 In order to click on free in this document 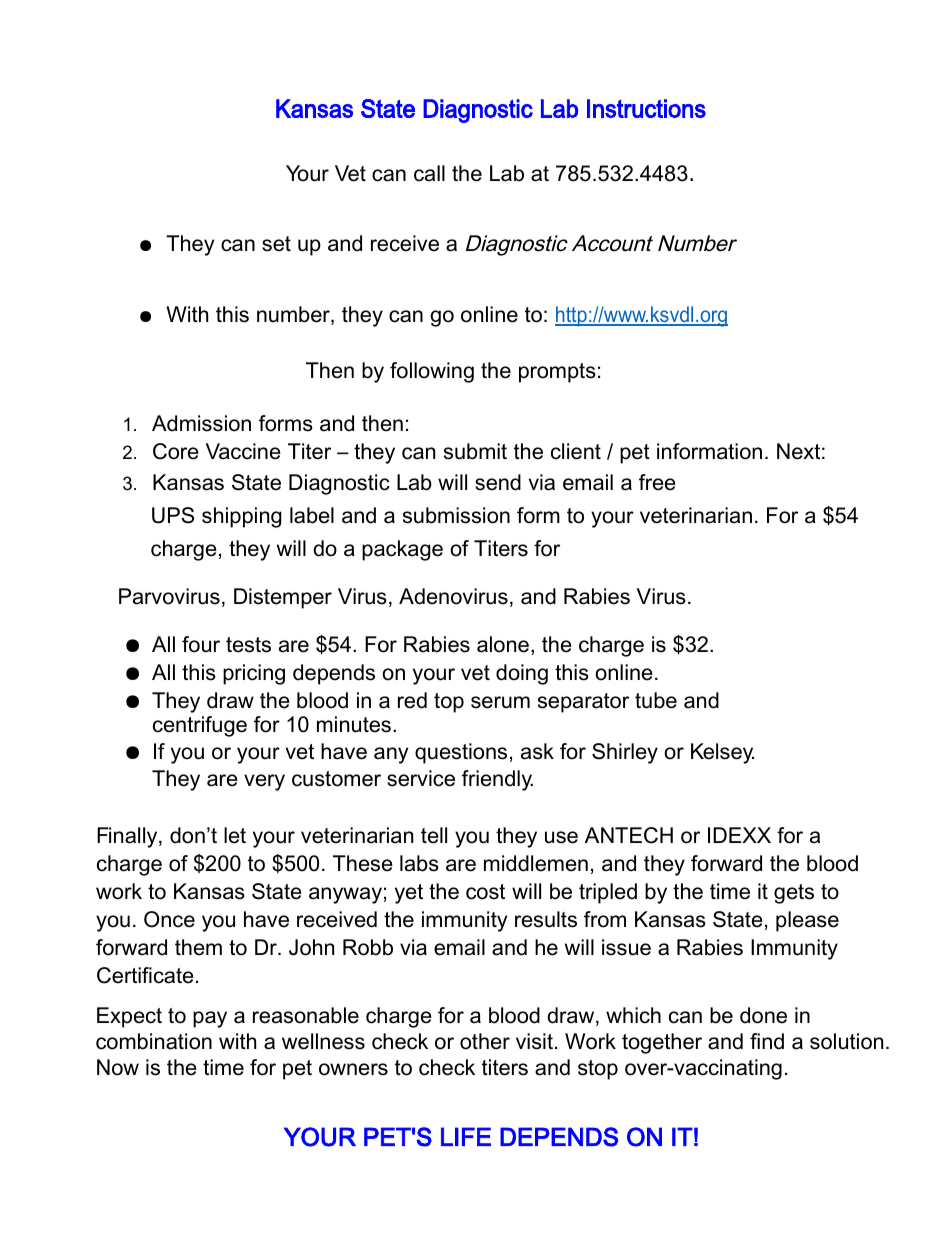, I will do `click(657, 482)`.
